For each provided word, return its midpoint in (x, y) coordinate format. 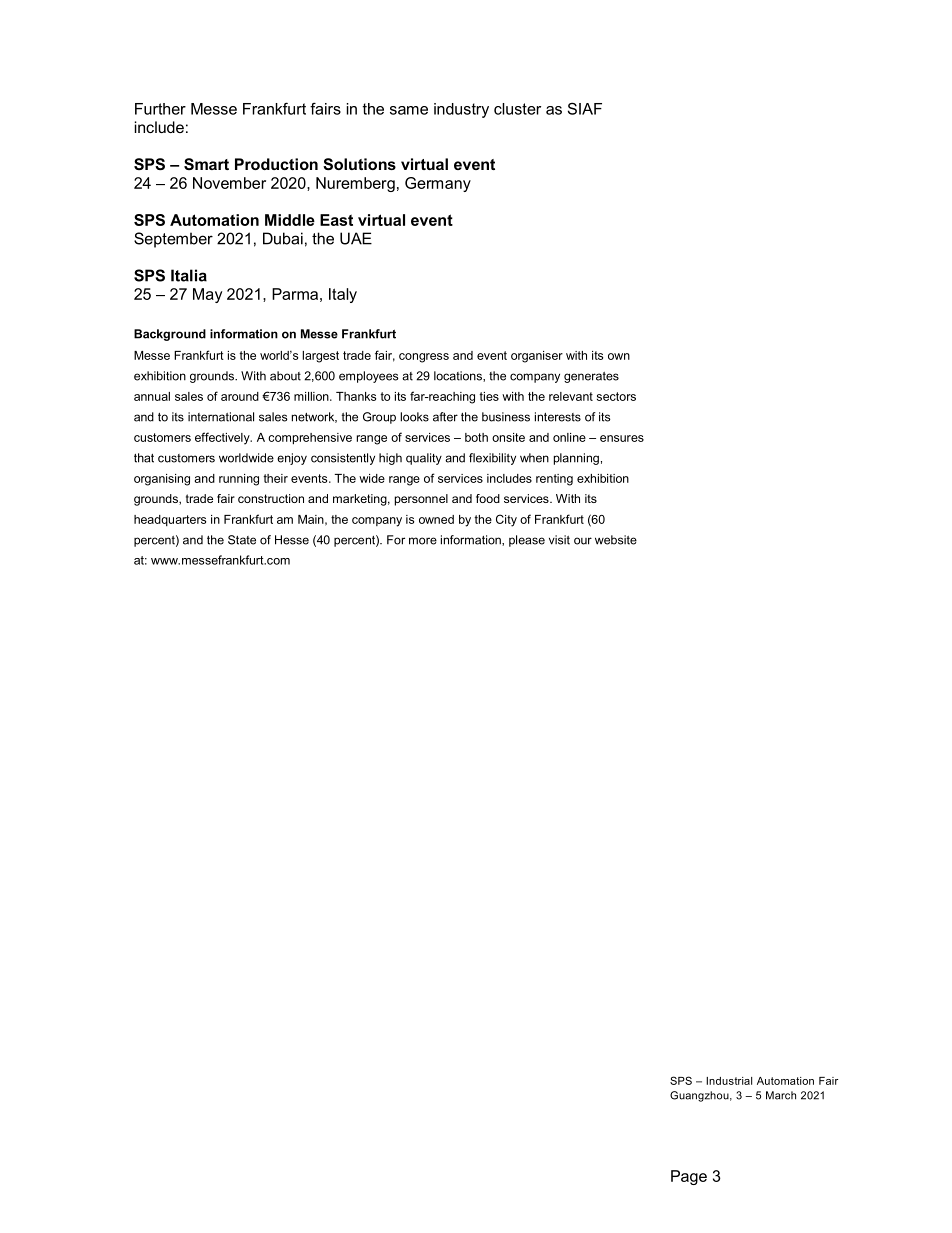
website (616, 540)
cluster (517, 109)
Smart (206, 164)
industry (461, 110)
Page (689, 1177)
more (423, 541)
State (242, 540)
